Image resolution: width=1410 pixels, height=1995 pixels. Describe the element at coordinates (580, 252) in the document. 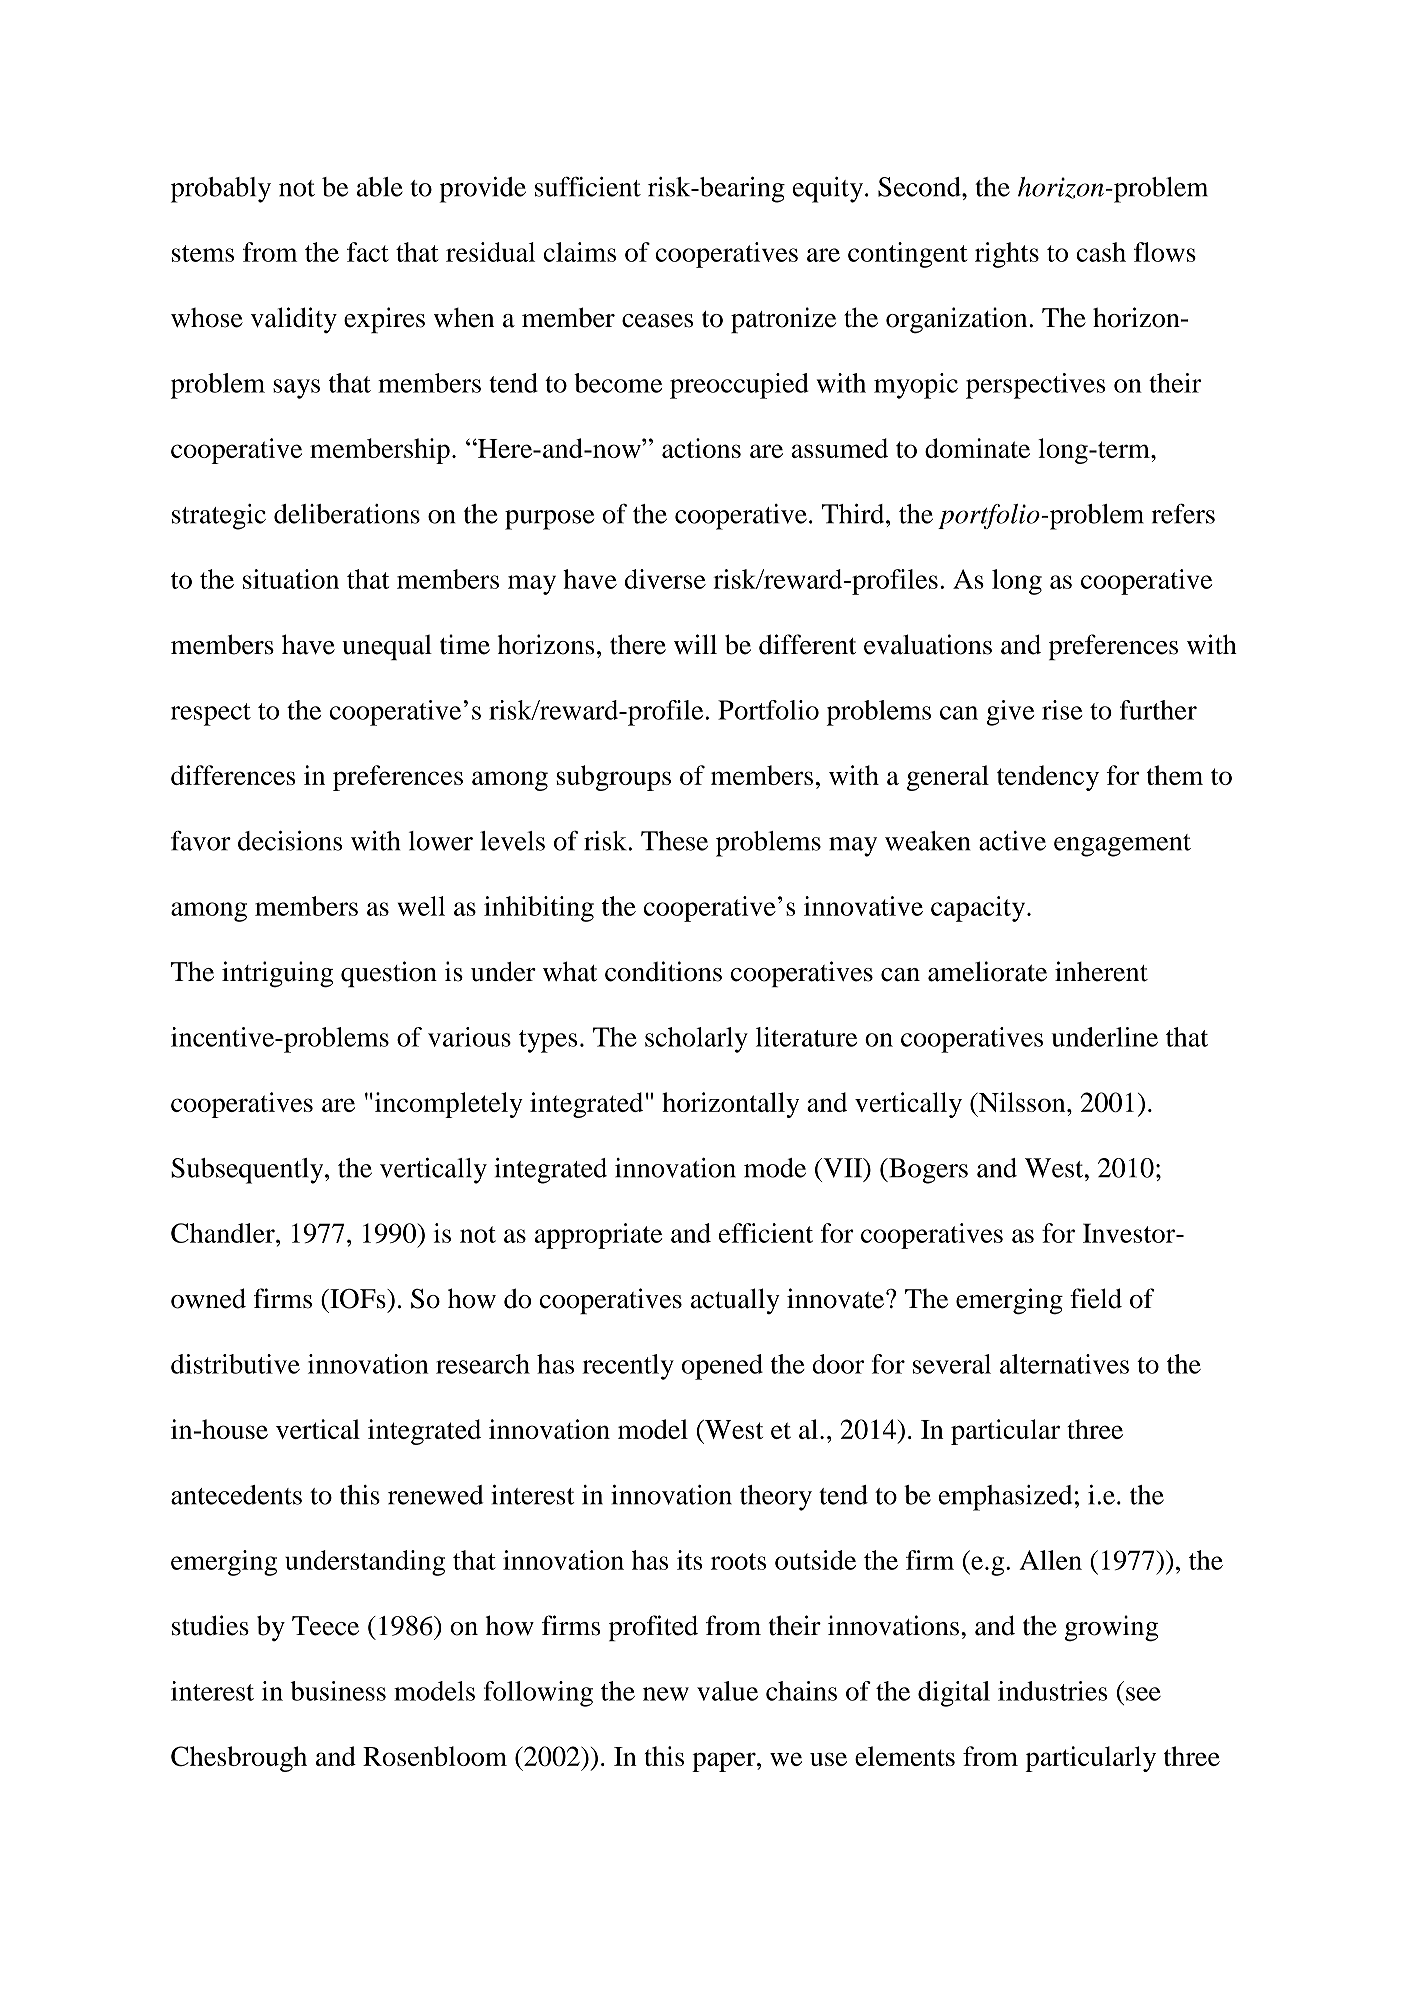

I see `claims` at that location.
